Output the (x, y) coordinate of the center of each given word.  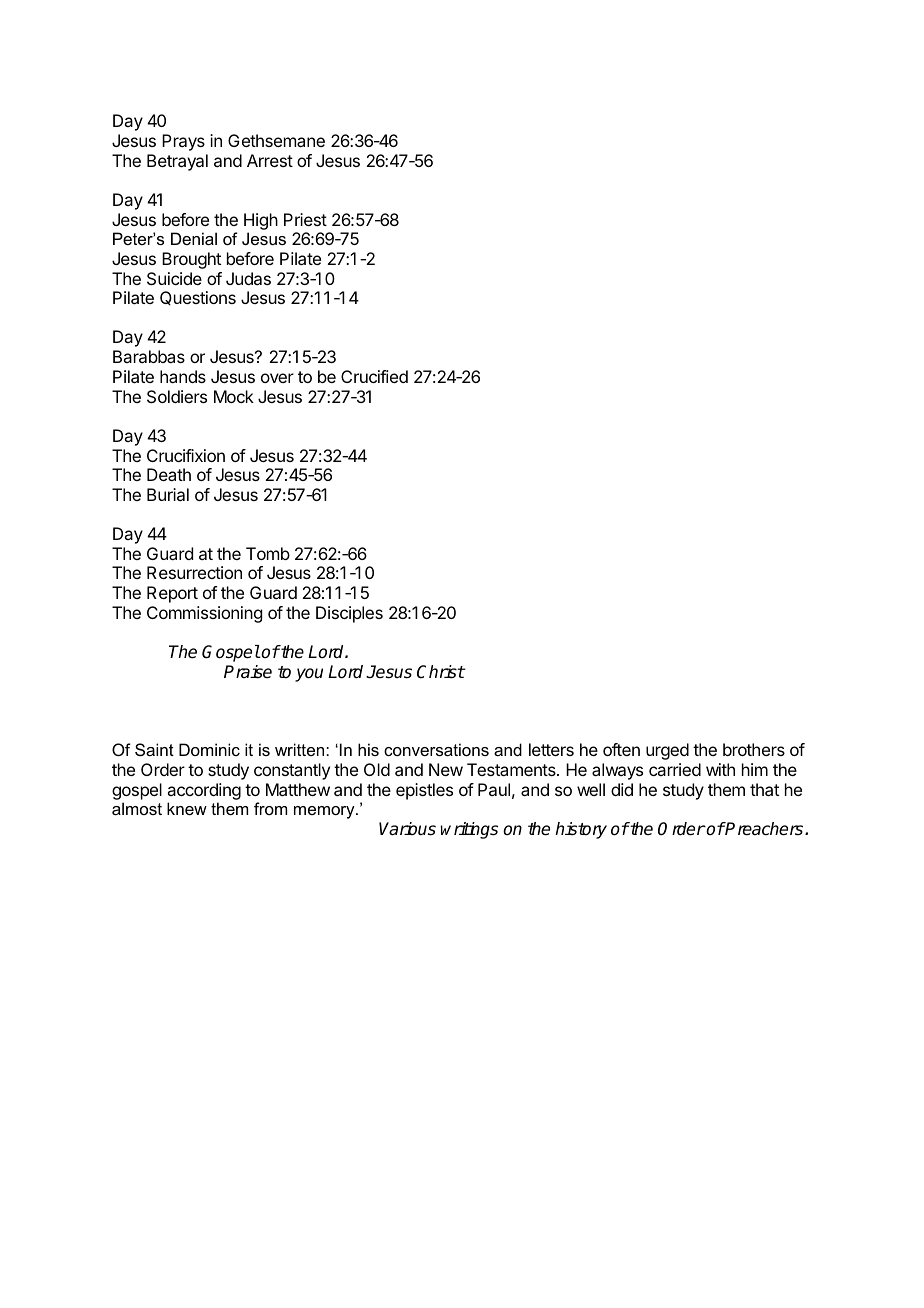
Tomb (268, 553)
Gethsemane (276, 140)
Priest (305, 219)
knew (187, 808)
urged (667, 751)
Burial (168, 494)
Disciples (349, 614)
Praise (248, 672)
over (277, 378)
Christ (441, 672)
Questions (198, 298)
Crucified (374, 376)
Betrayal (177, 162)
